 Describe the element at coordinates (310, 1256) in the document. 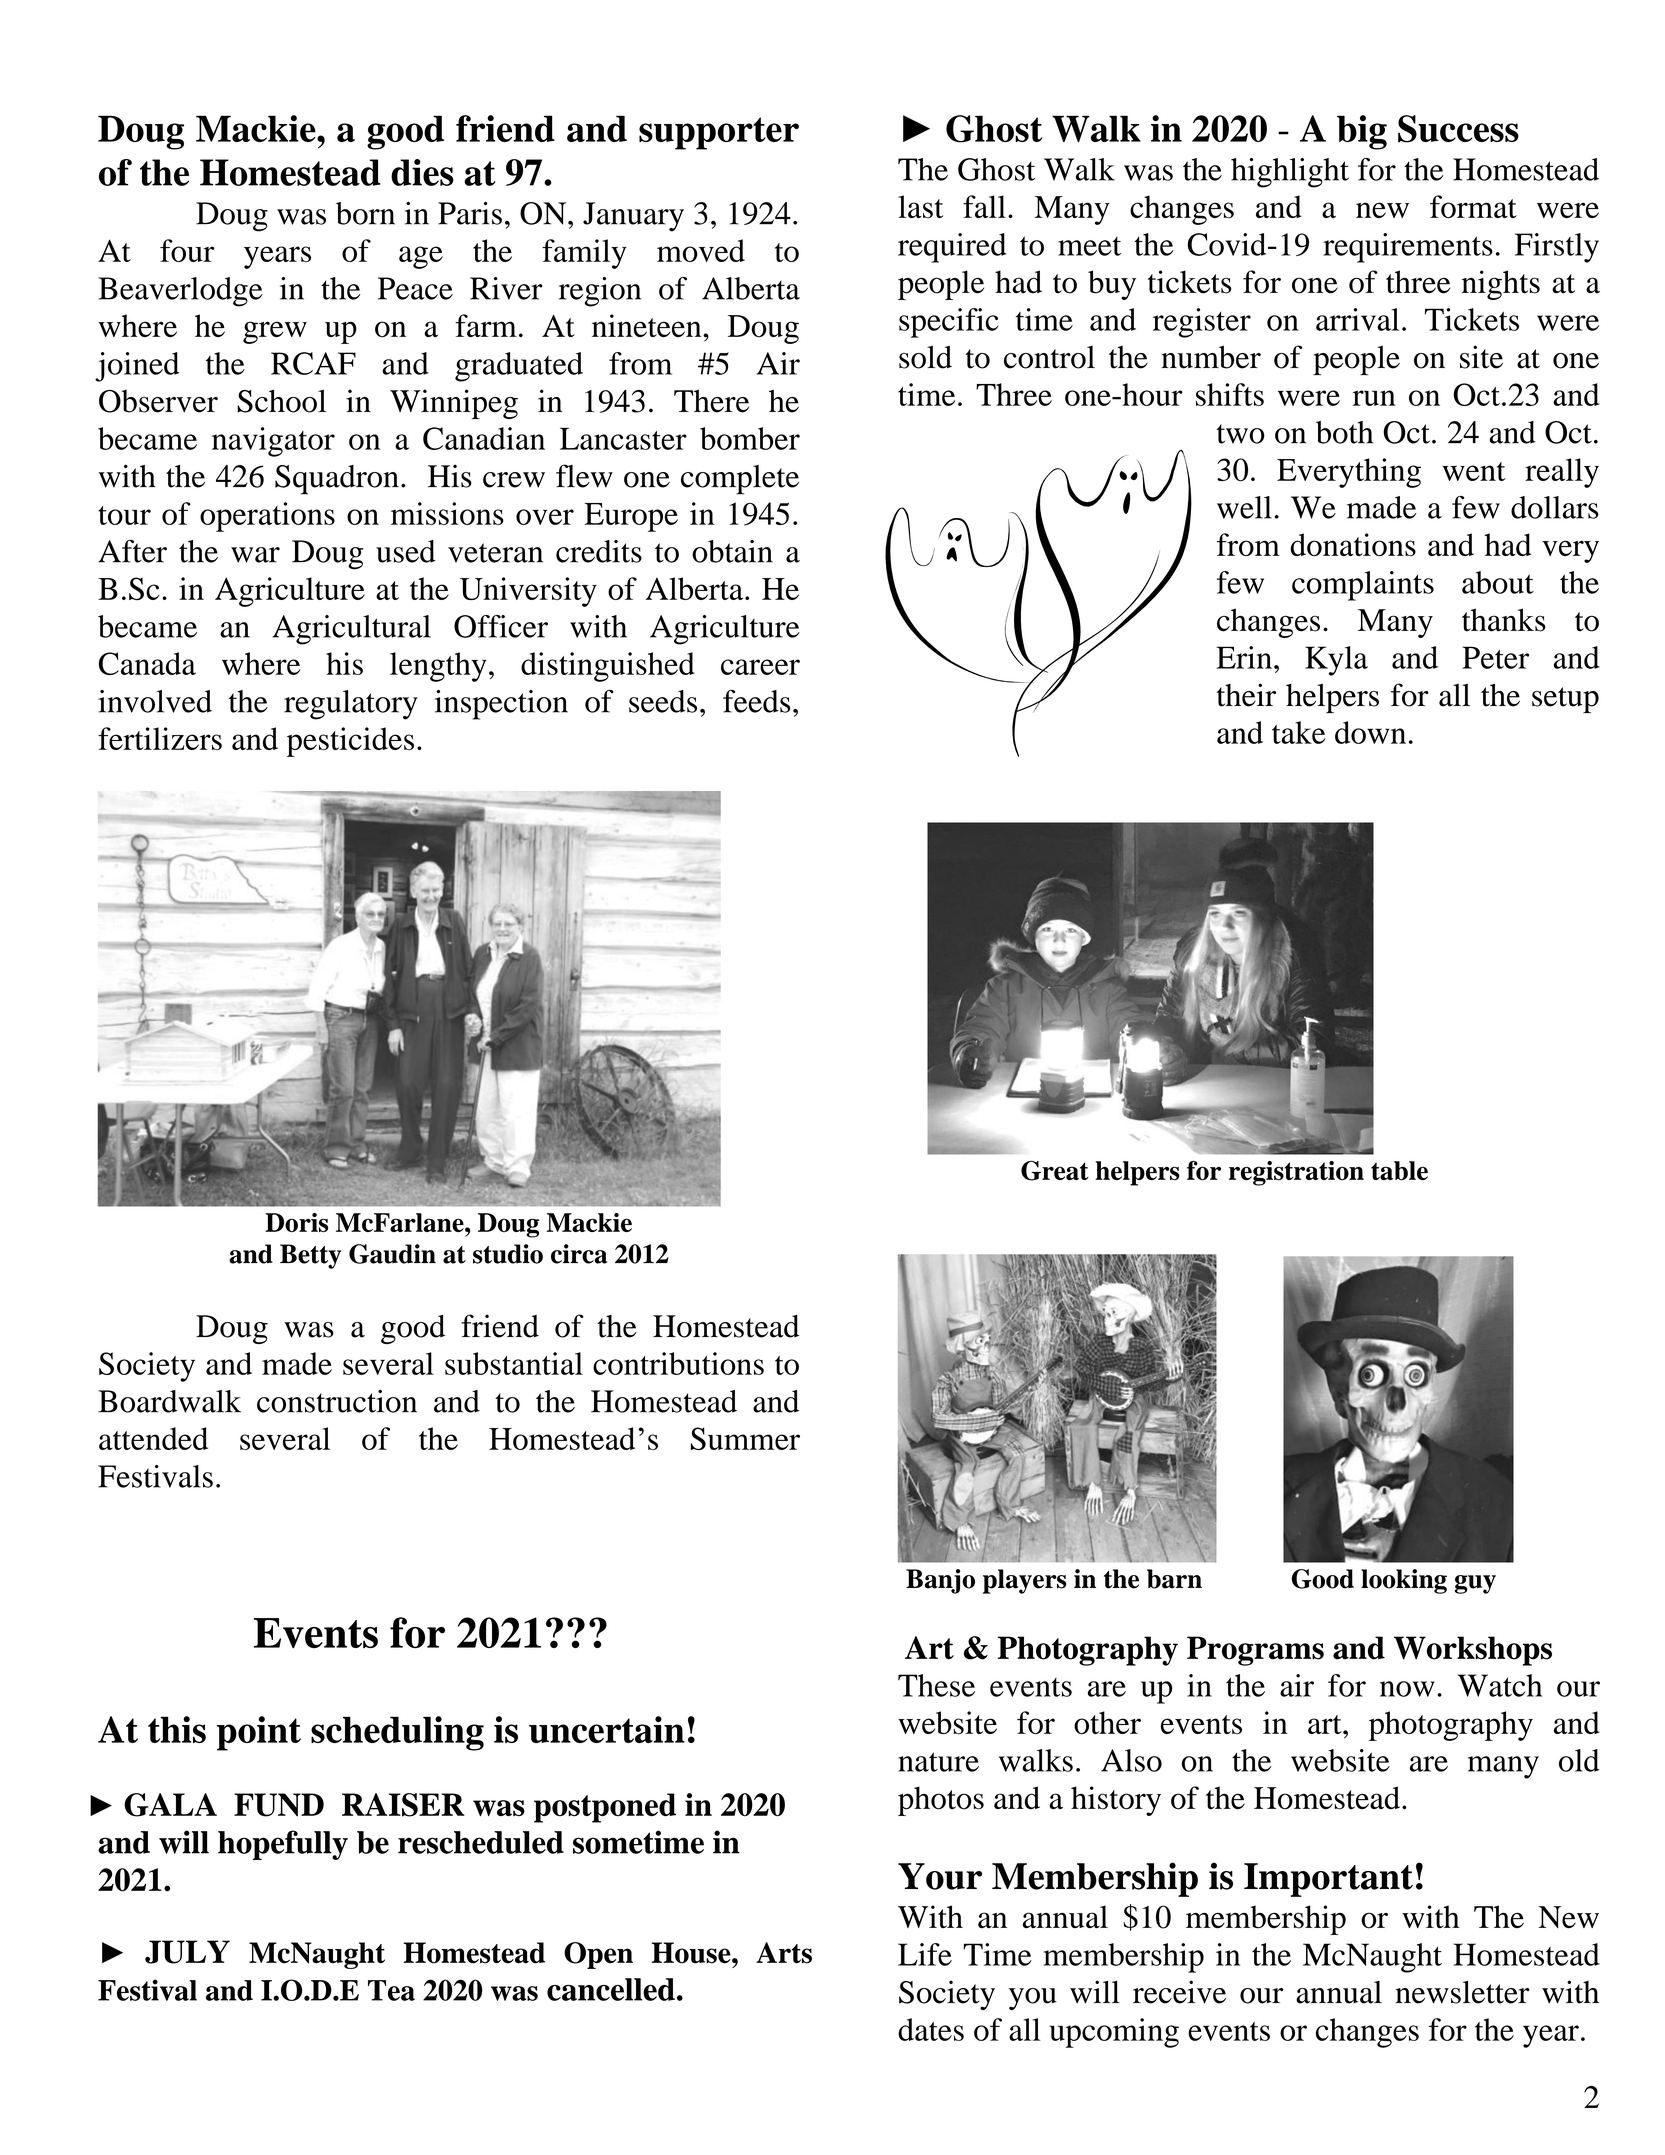

I see `Betty` at that location.
